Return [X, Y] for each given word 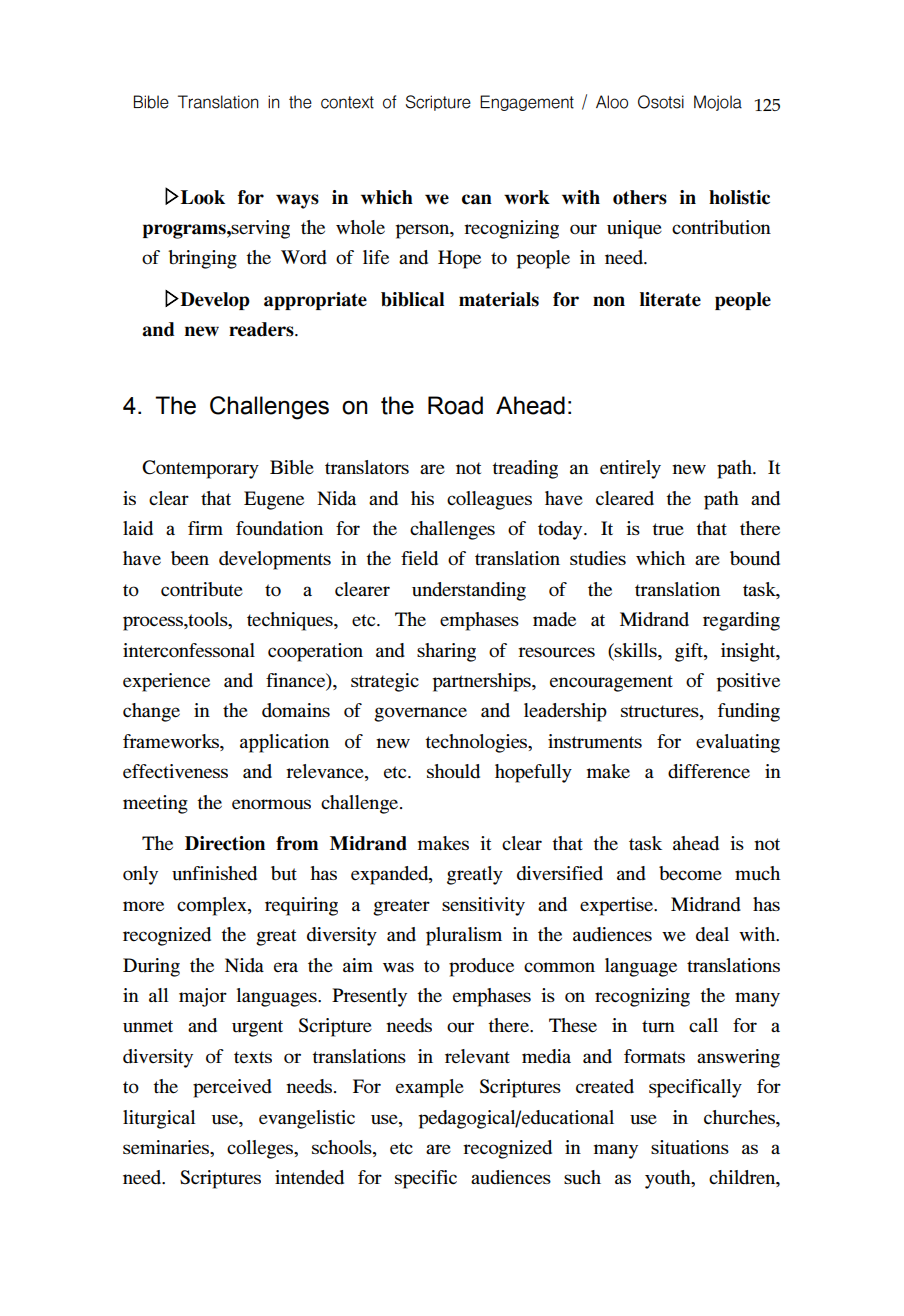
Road [455, 405]
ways [297, 201]
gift [690, 652]
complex [213, 906]
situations [690, 1147]
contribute [202, 589]
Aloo [612, 102]
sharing [446, 652]
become [690, 873]
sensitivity [483, 906]
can [477, 199]
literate [670, 299]
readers [262, 329]
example [430, 1088]
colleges [261, 1149]
